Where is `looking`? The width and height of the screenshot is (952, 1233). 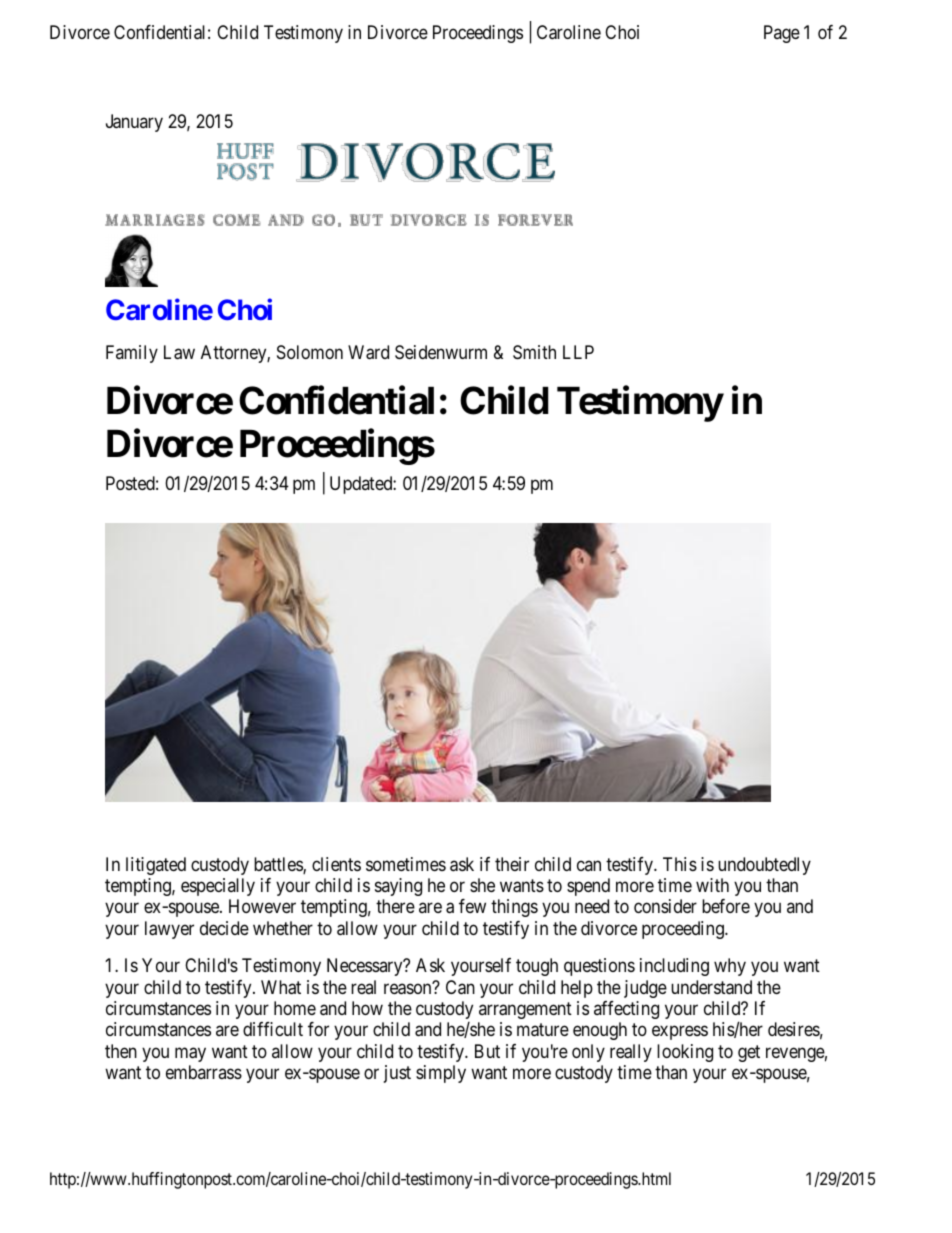
looking is located at coordinates (685, 1053).
